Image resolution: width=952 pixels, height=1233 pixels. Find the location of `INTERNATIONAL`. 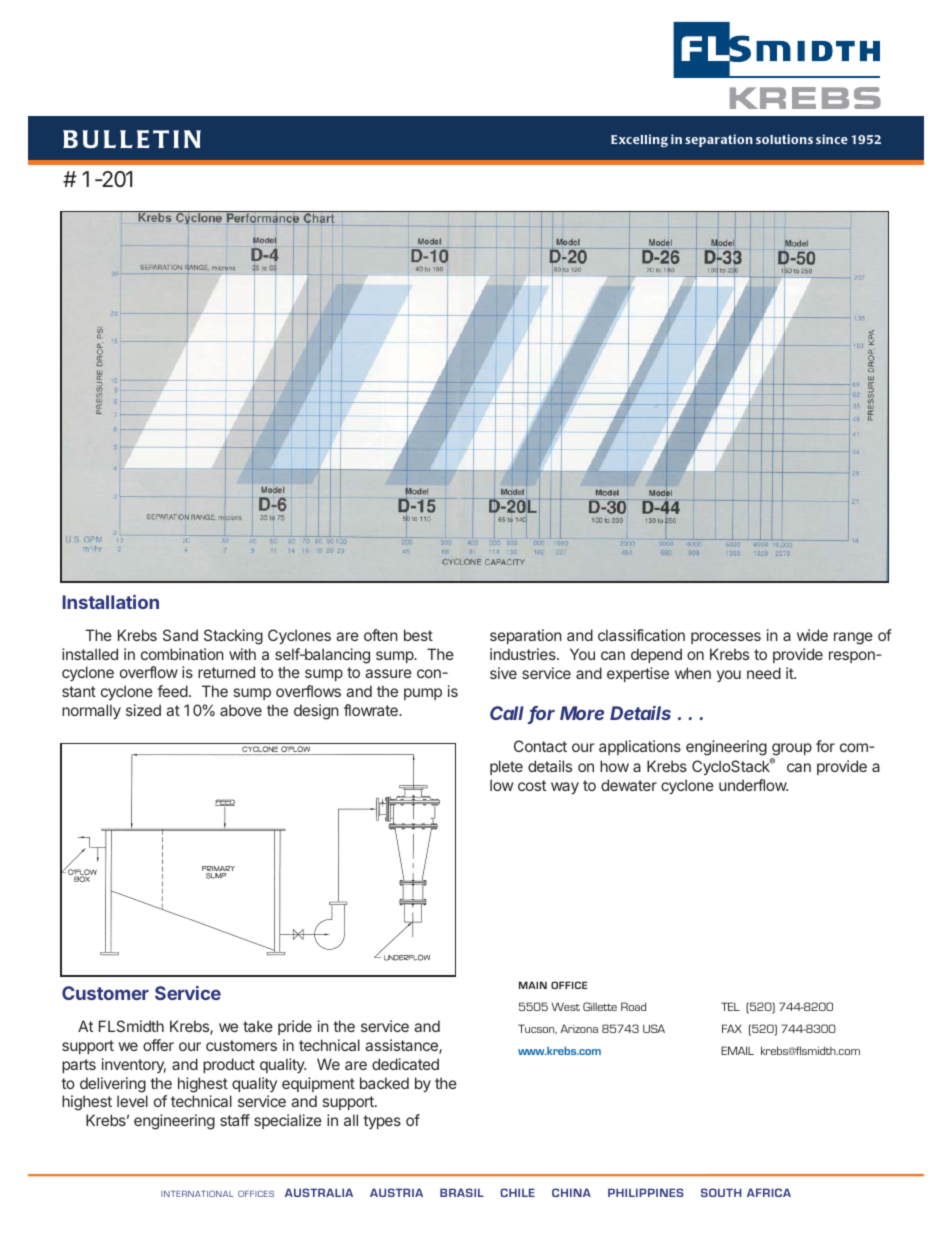

INTERNATIONAL is located at coordinates (197, 1193).
